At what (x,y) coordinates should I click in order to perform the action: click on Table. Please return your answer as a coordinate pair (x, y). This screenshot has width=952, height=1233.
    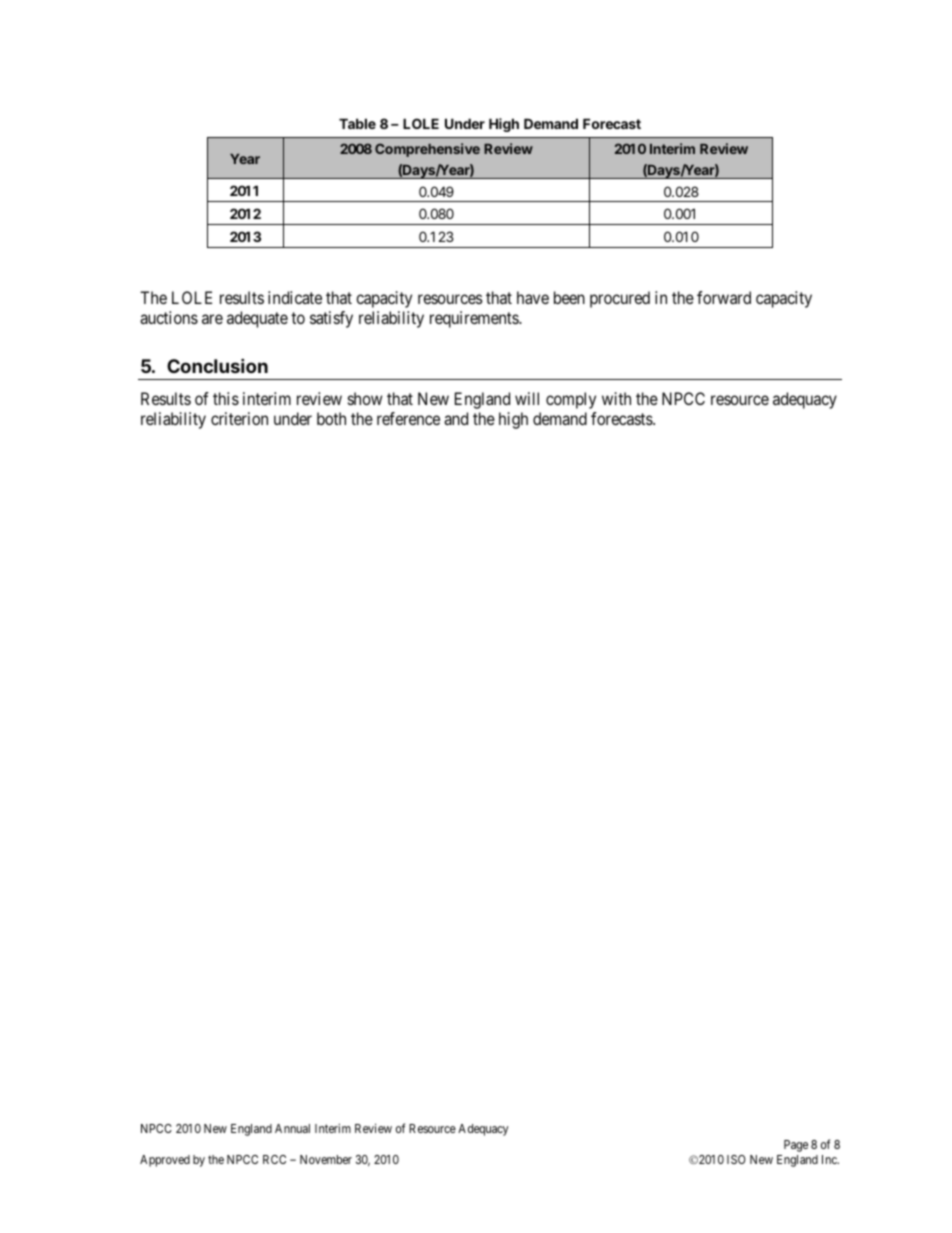
    Looking at the image, I should click on (357, 123).
